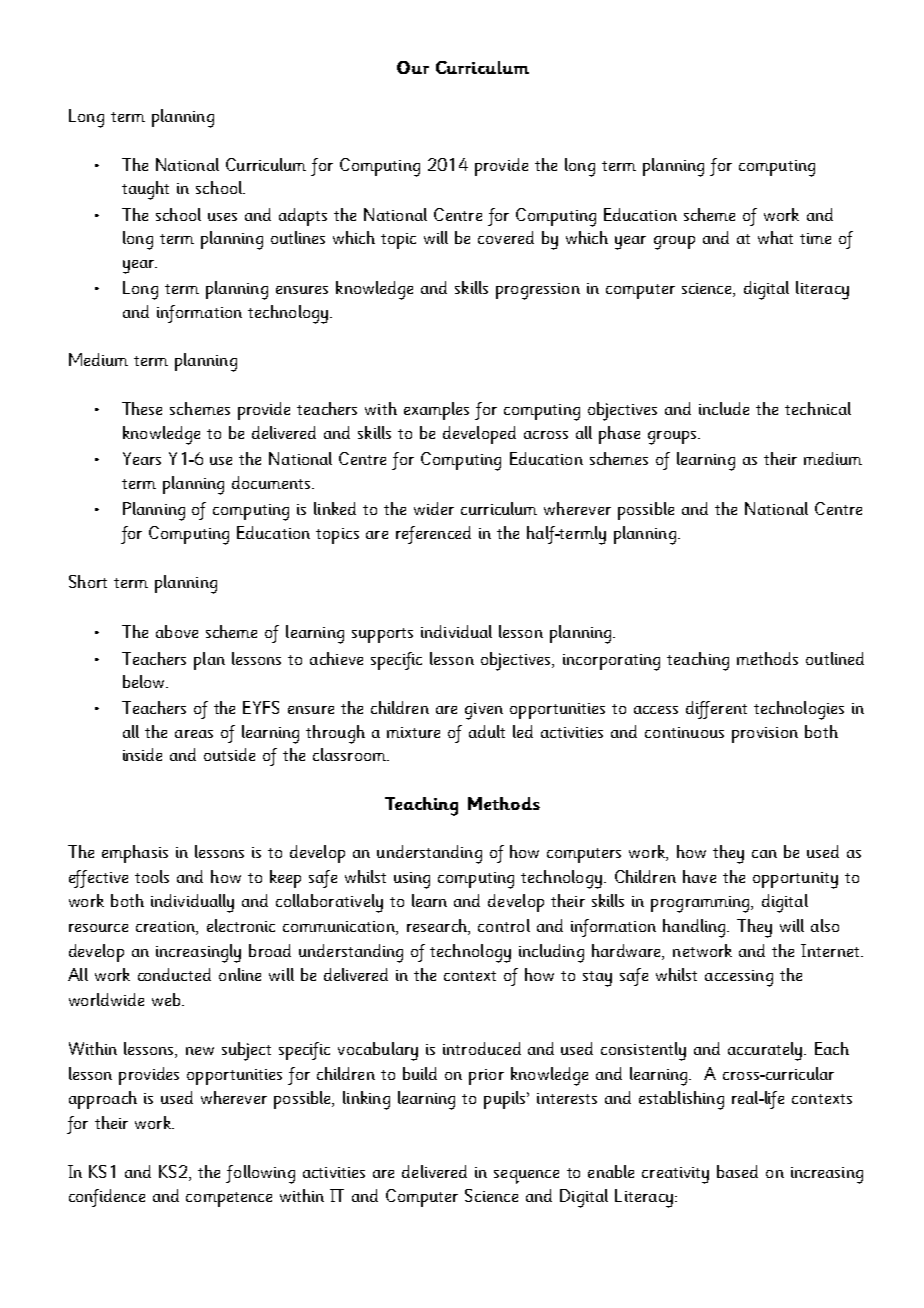 This screenshot has width=924, height=1308. Describe the element at coordinates (737, 1171) in the screenshot. I see `based` at that location.
